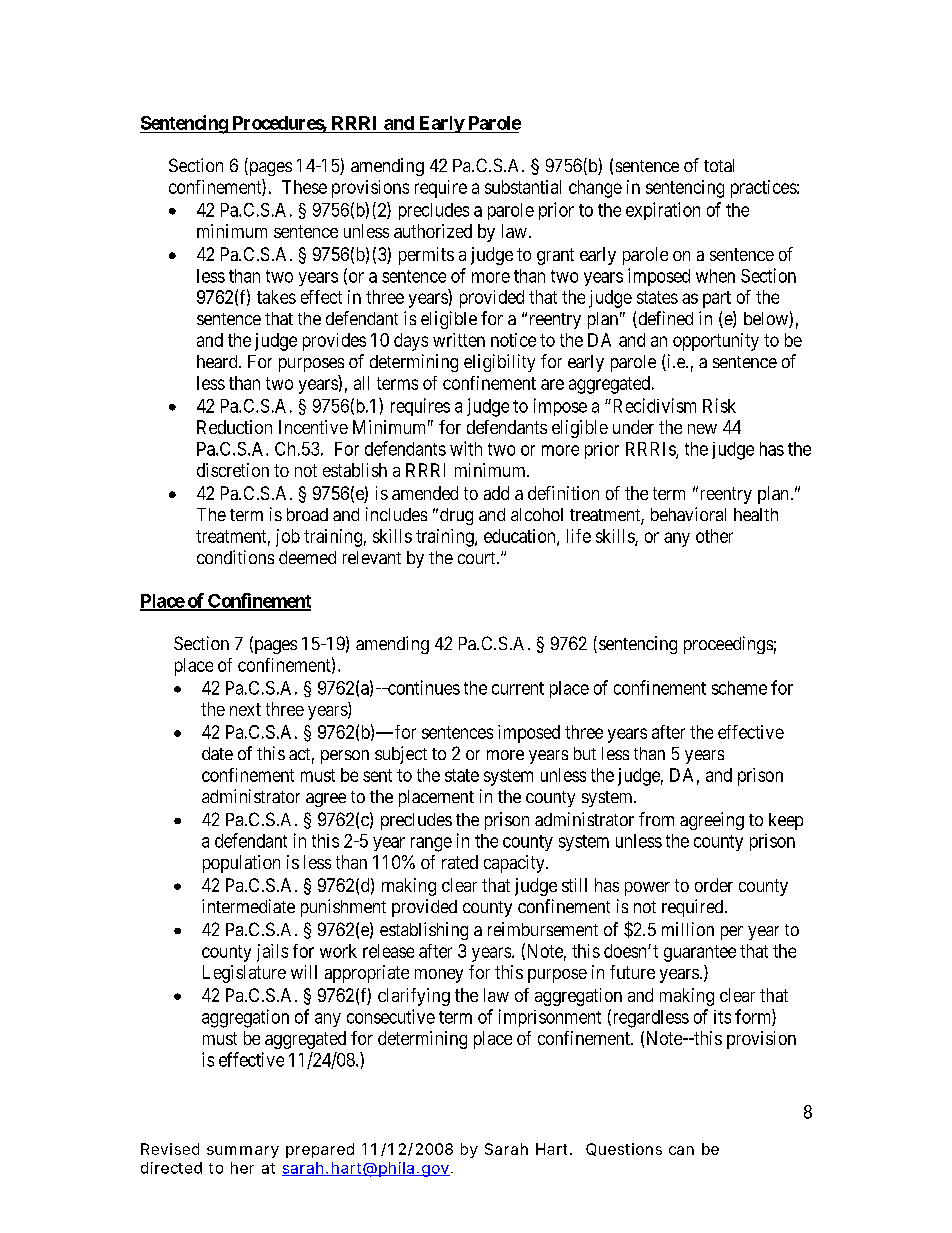 The image size is (952, 1233). What do you see at coordinates (656, 819) in the document?
I see `from` at bounding box center [656, 819].
